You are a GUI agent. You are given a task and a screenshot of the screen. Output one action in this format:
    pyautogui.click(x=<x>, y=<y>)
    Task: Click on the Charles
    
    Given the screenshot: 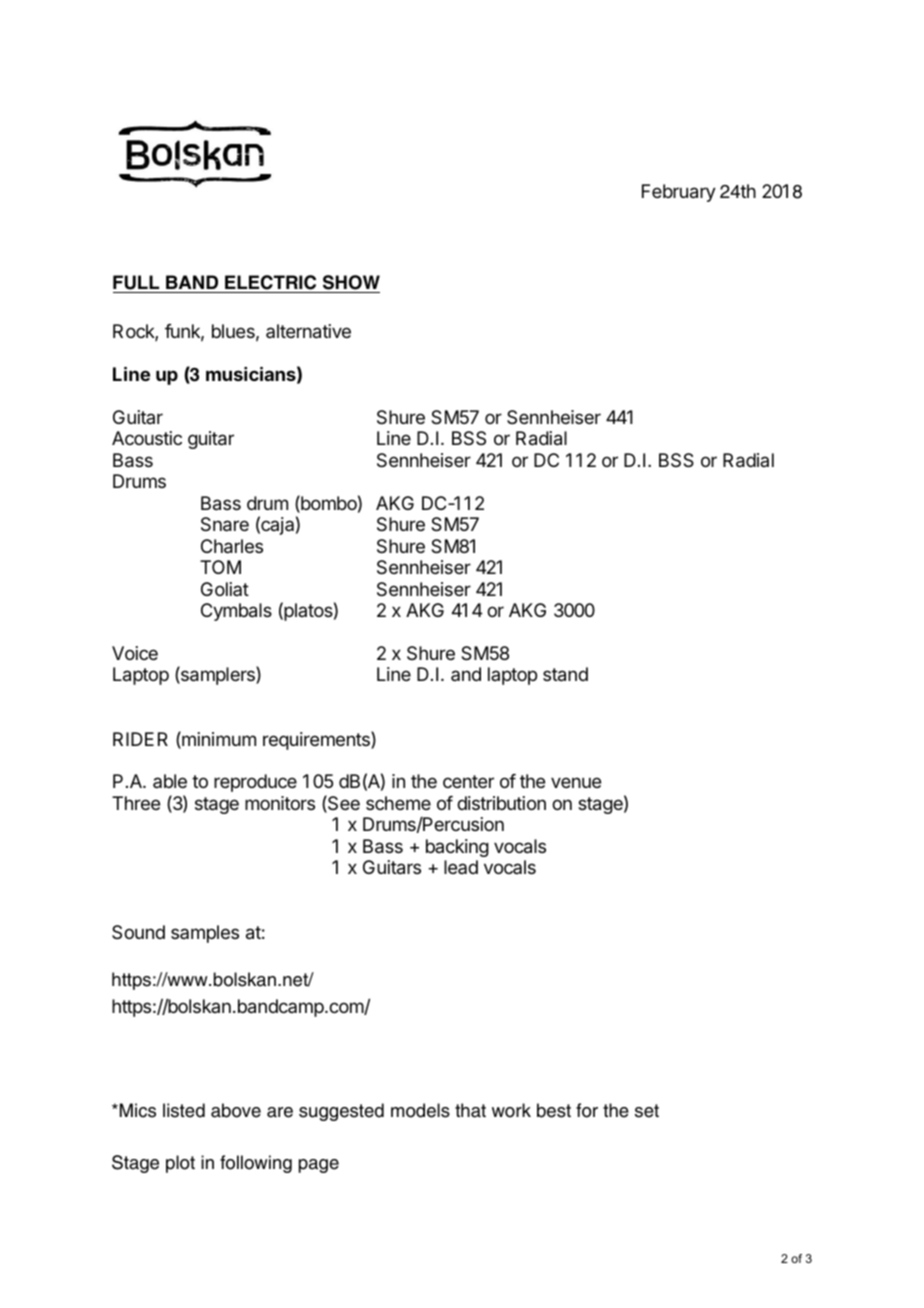 What is the action you would take?
    pyautogui.click(x=232, y=546)
